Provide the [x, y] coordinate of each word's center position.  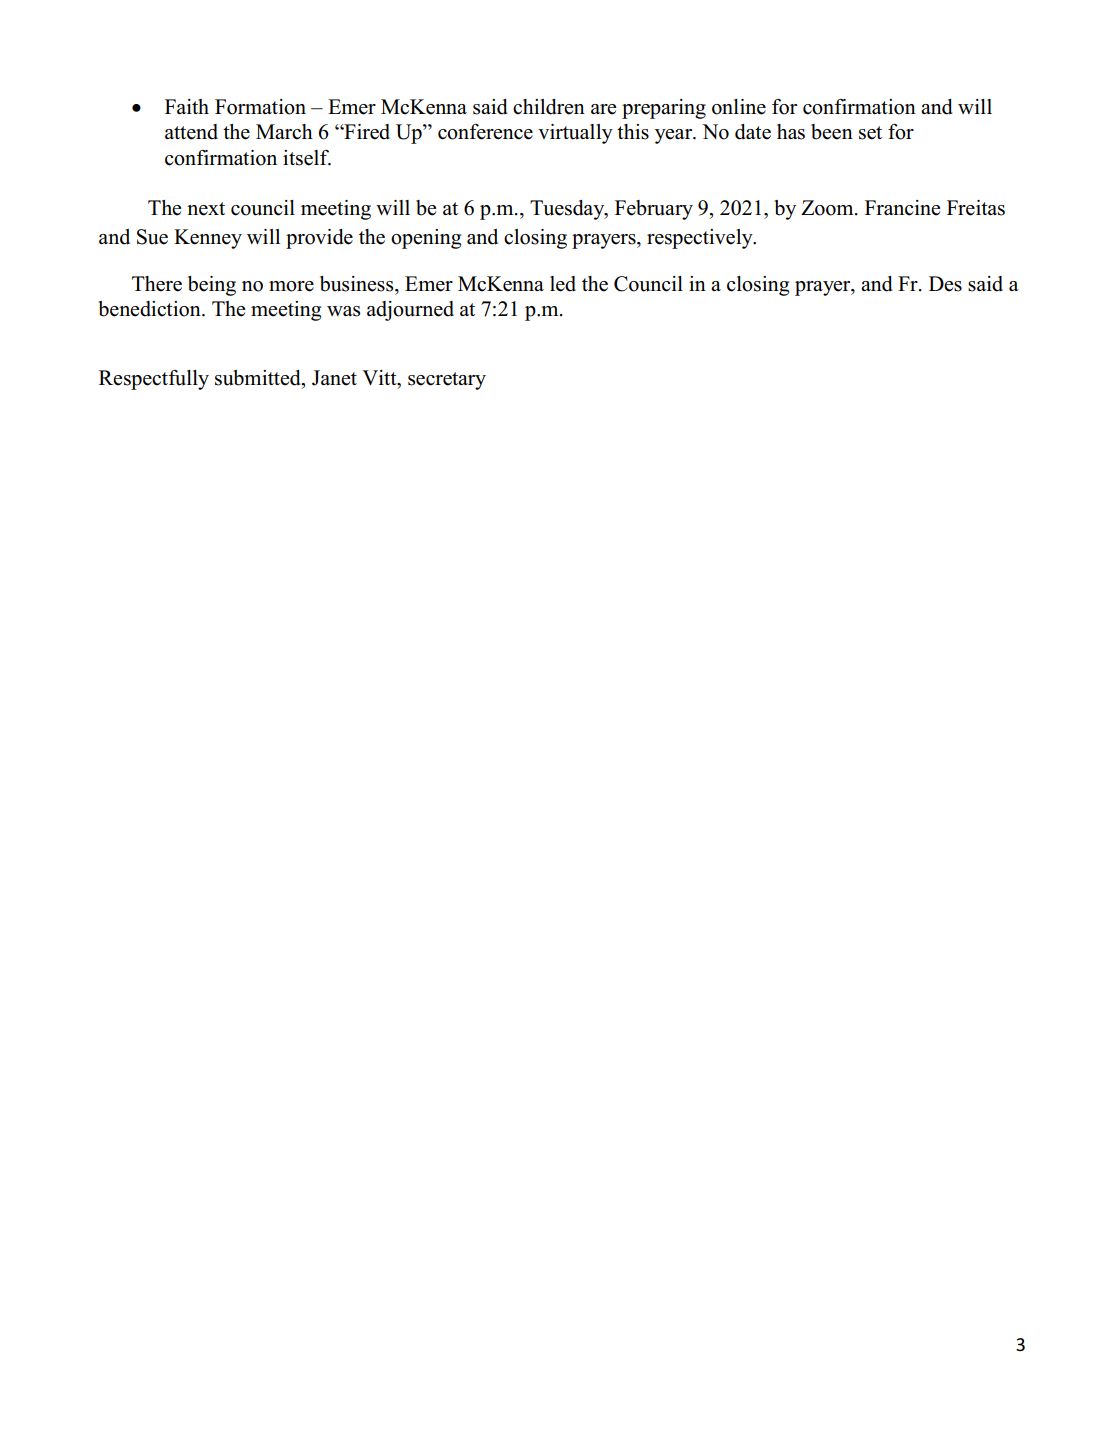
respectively [701, 239]
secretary [447, 381]
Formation [260, 107]
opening [426, 239]
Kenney [208, 239]
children [549, 107]
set [870, 133]
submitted [259, 379]
